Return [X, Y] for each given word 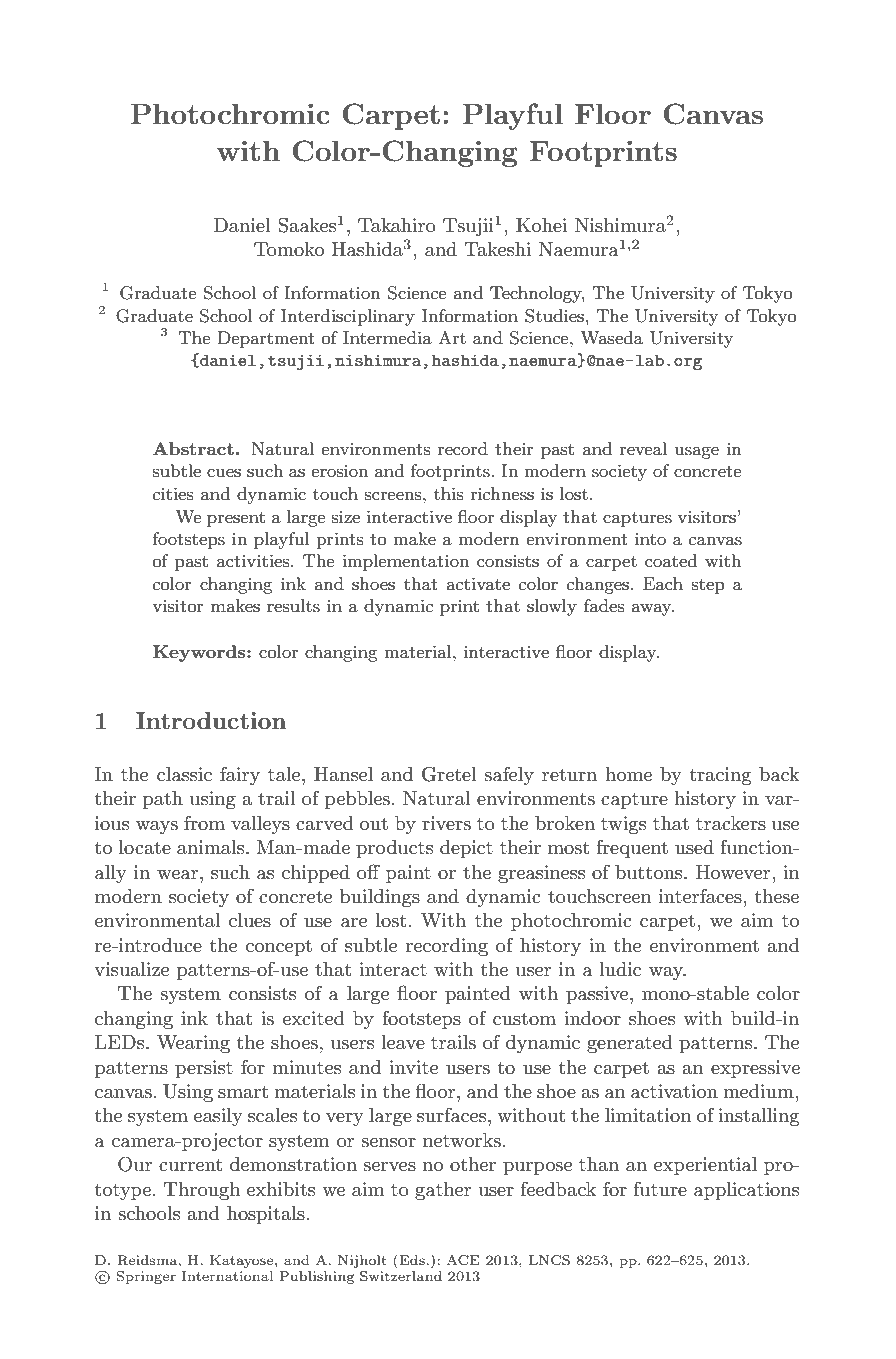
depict [466, 849]
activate [478, 584]
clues [250, 920]
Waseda [612, 338]
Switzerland [401, 1276]
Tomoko [289, 249]
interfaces [701, 896]
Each [663, 583]
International [227, 1276]
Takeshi [497, 249]
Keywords [200, 653]
